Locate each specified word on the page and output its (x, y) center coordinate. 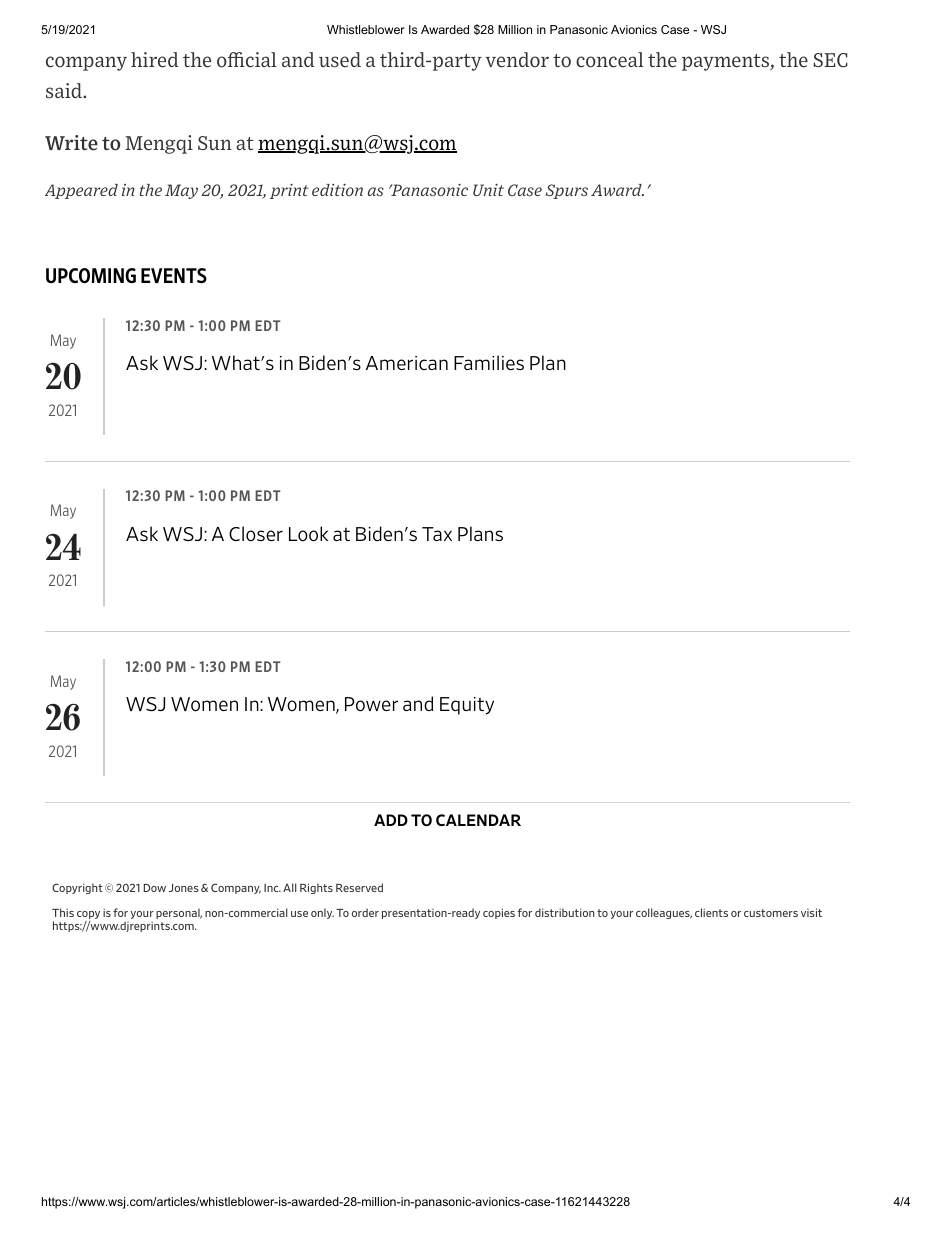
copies (499, 913)
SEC (830, 60)
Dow (155, 888)
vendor (517, 60)
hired (155, 60)
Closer (256, 534)
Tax (437, 534)
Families (489, 362)
